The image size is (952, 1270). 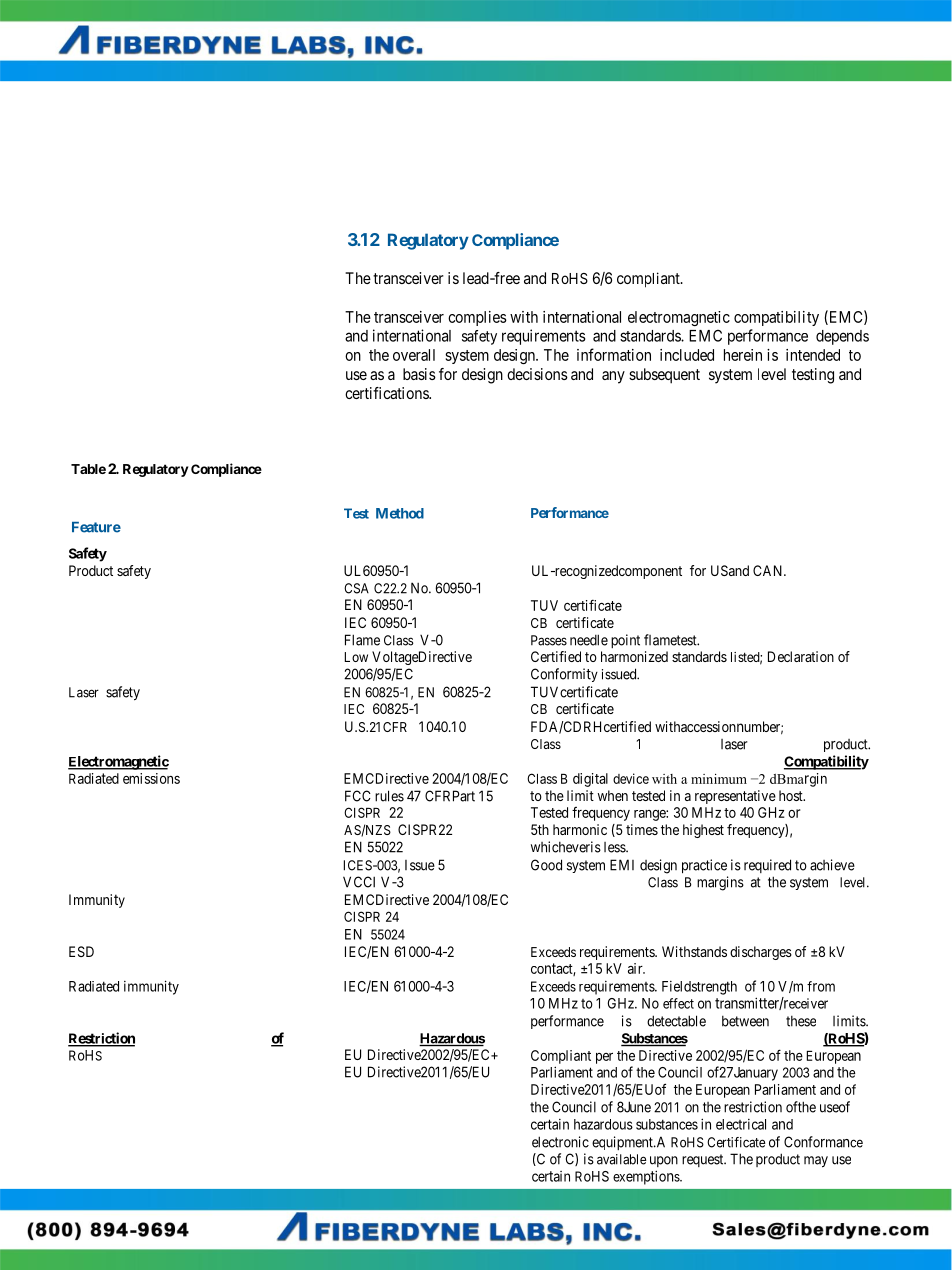 I want to click on required, so click(x=767, y=866).
